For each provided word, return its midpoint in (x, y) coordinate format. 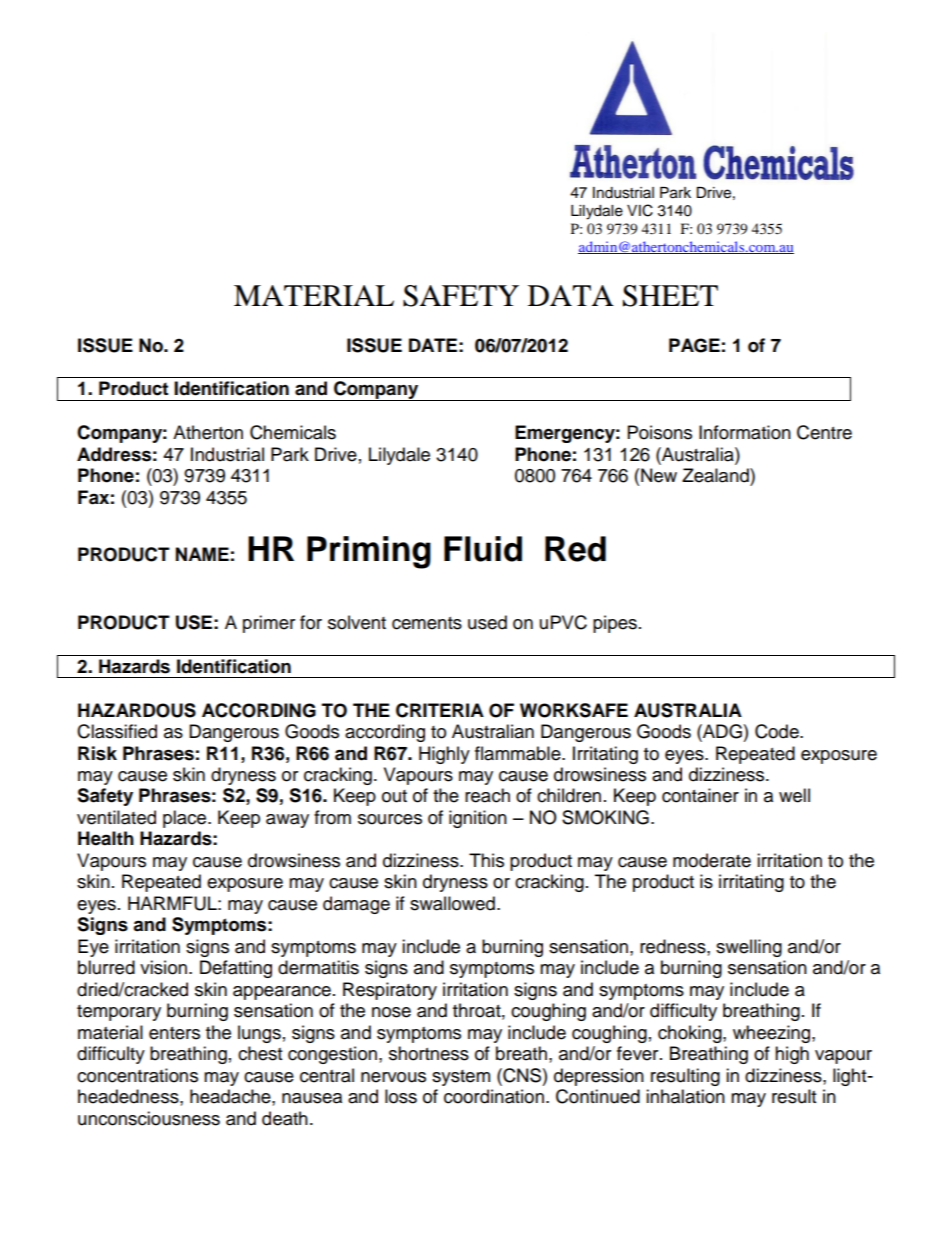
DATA (571, 295)
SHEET (670, 296)
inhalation (685, 1096)
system (461, 1078)
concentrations (137, 1075)
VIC (640, 210)
